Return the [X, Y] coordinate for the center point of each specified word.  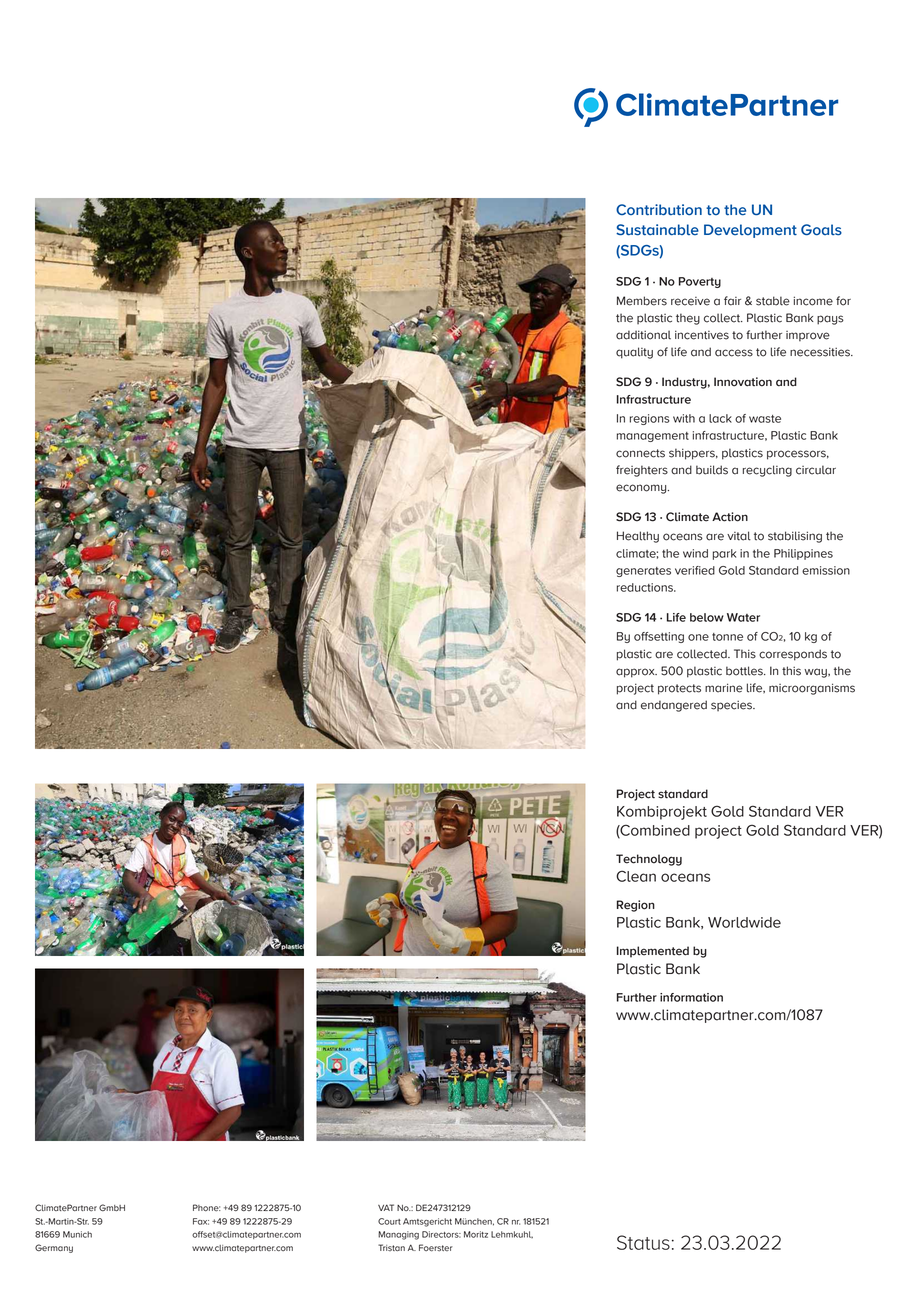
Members [642, 301]
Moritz [476, 1234]
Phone [207, 1208]
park [724, 554]
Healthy [638, 537]
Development [750, 231]
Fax [201, 1221]
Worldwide [744, 922]
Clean [636, 876]
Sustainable [657, 230]
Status [643, 1242]
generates [643, 572]
